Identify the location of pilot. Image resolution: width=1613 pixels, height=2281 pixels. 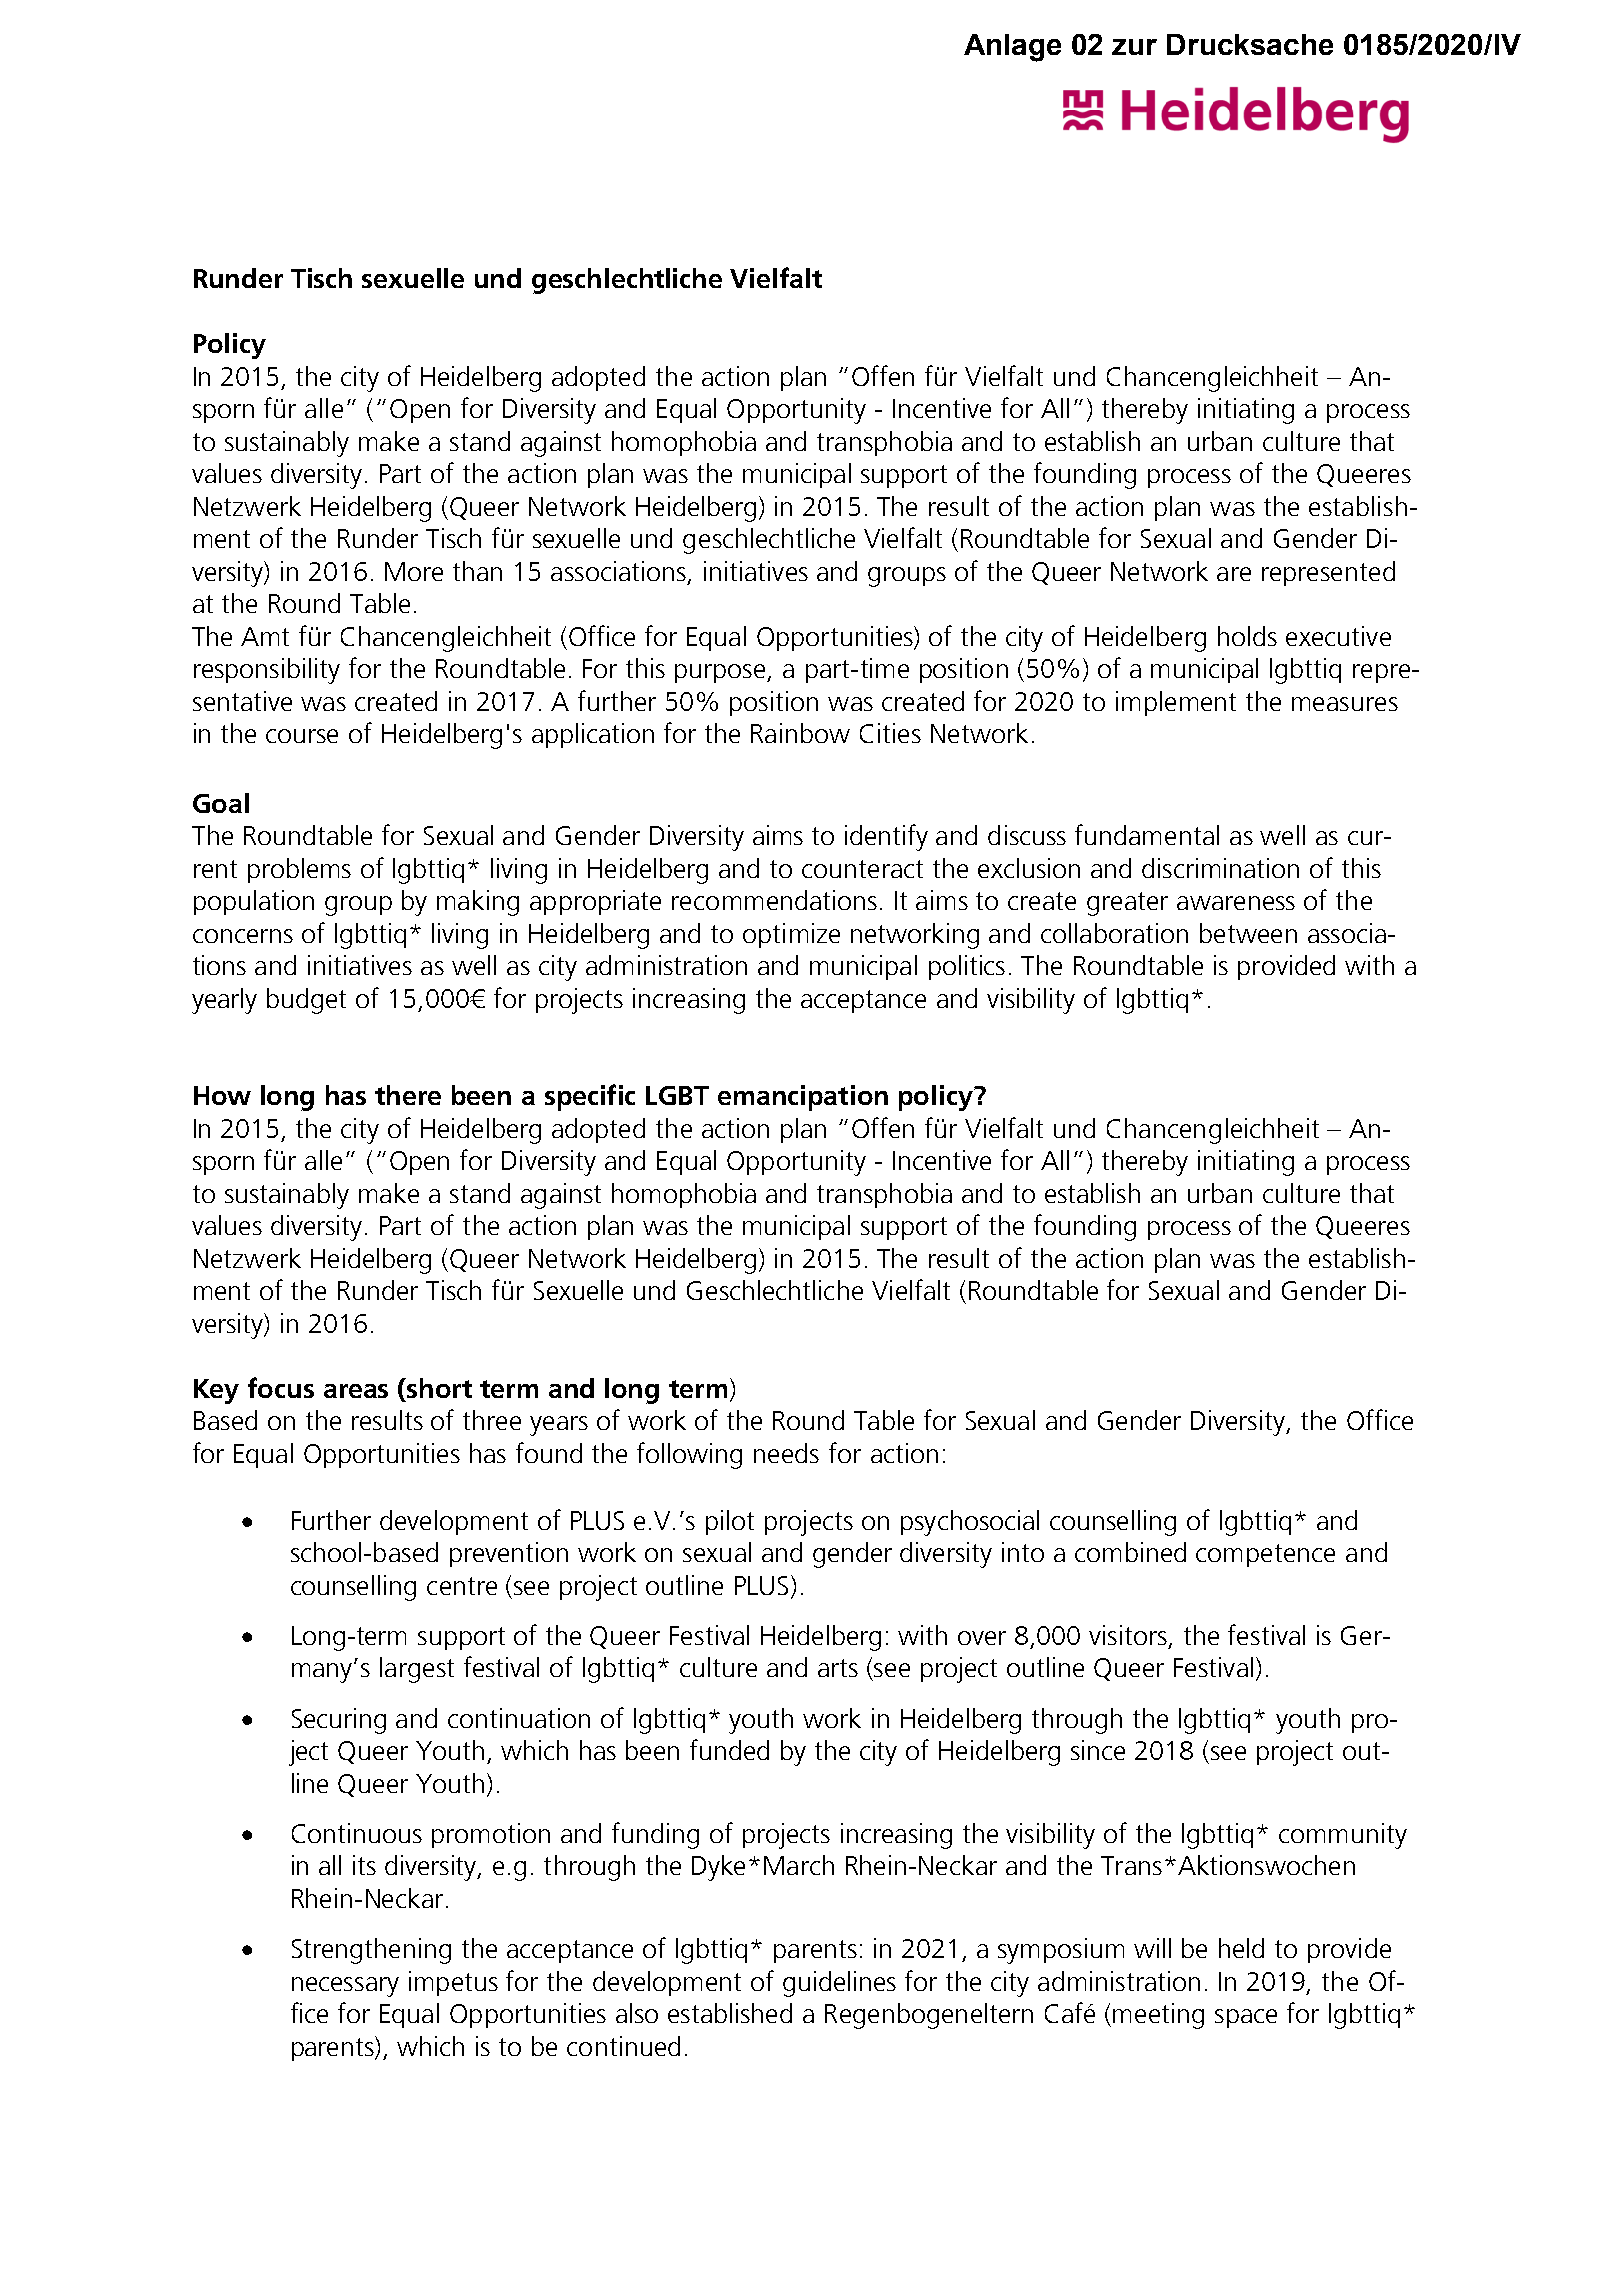
(730, 1522).
